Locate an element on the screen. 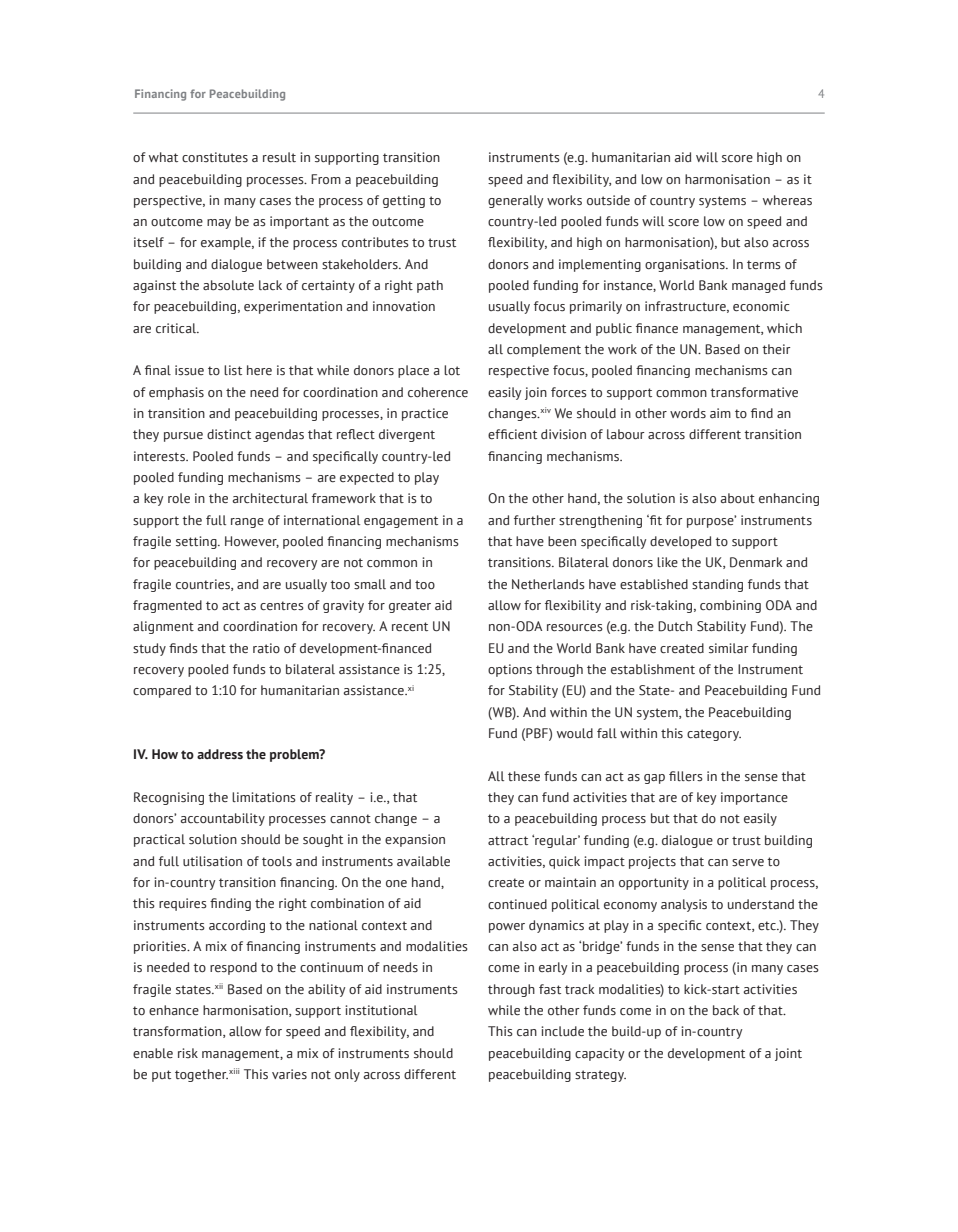  back is located at coordinates (726, 1010).
